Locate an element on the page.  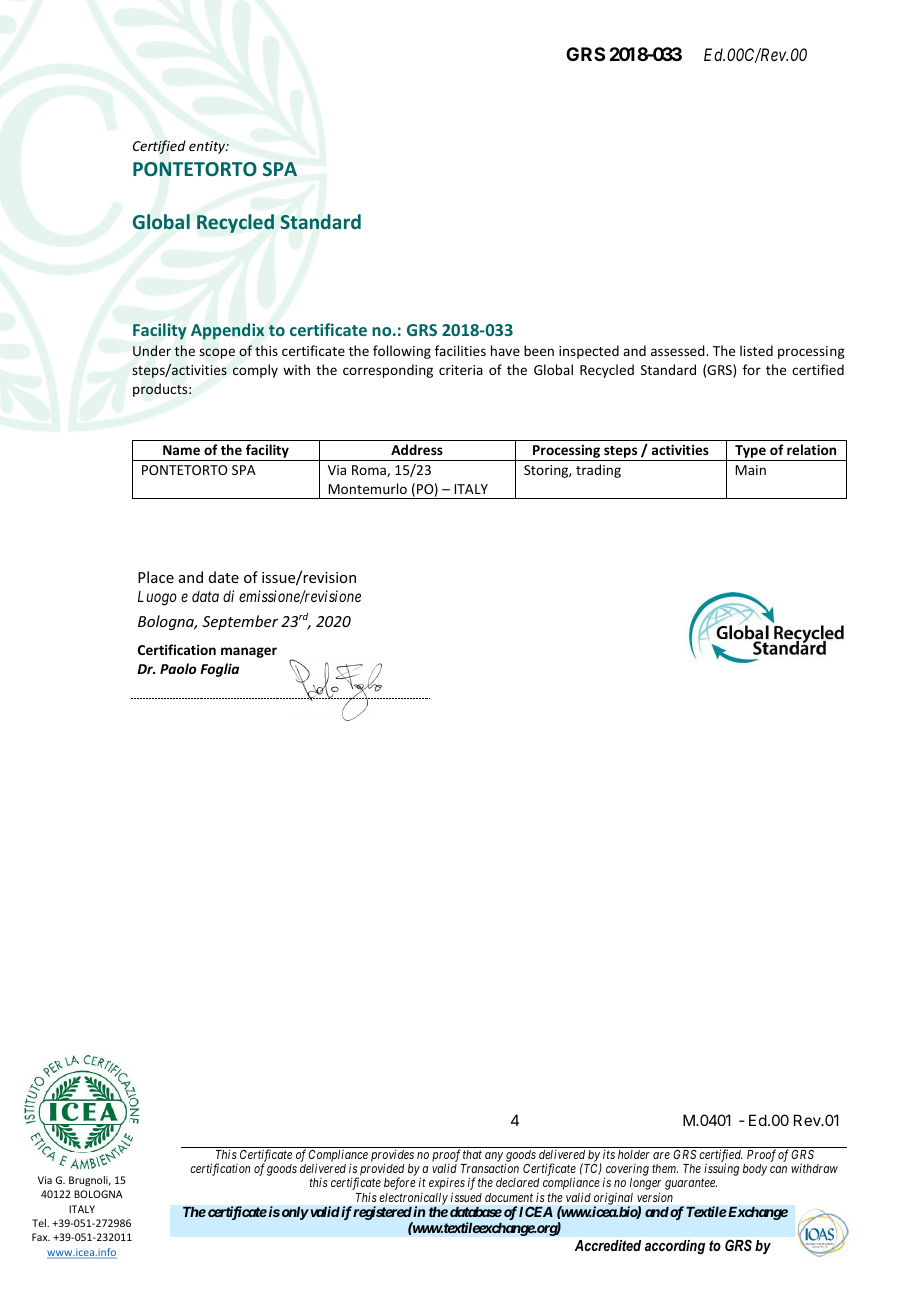
Tel is located at coordinates (40, 1223).
